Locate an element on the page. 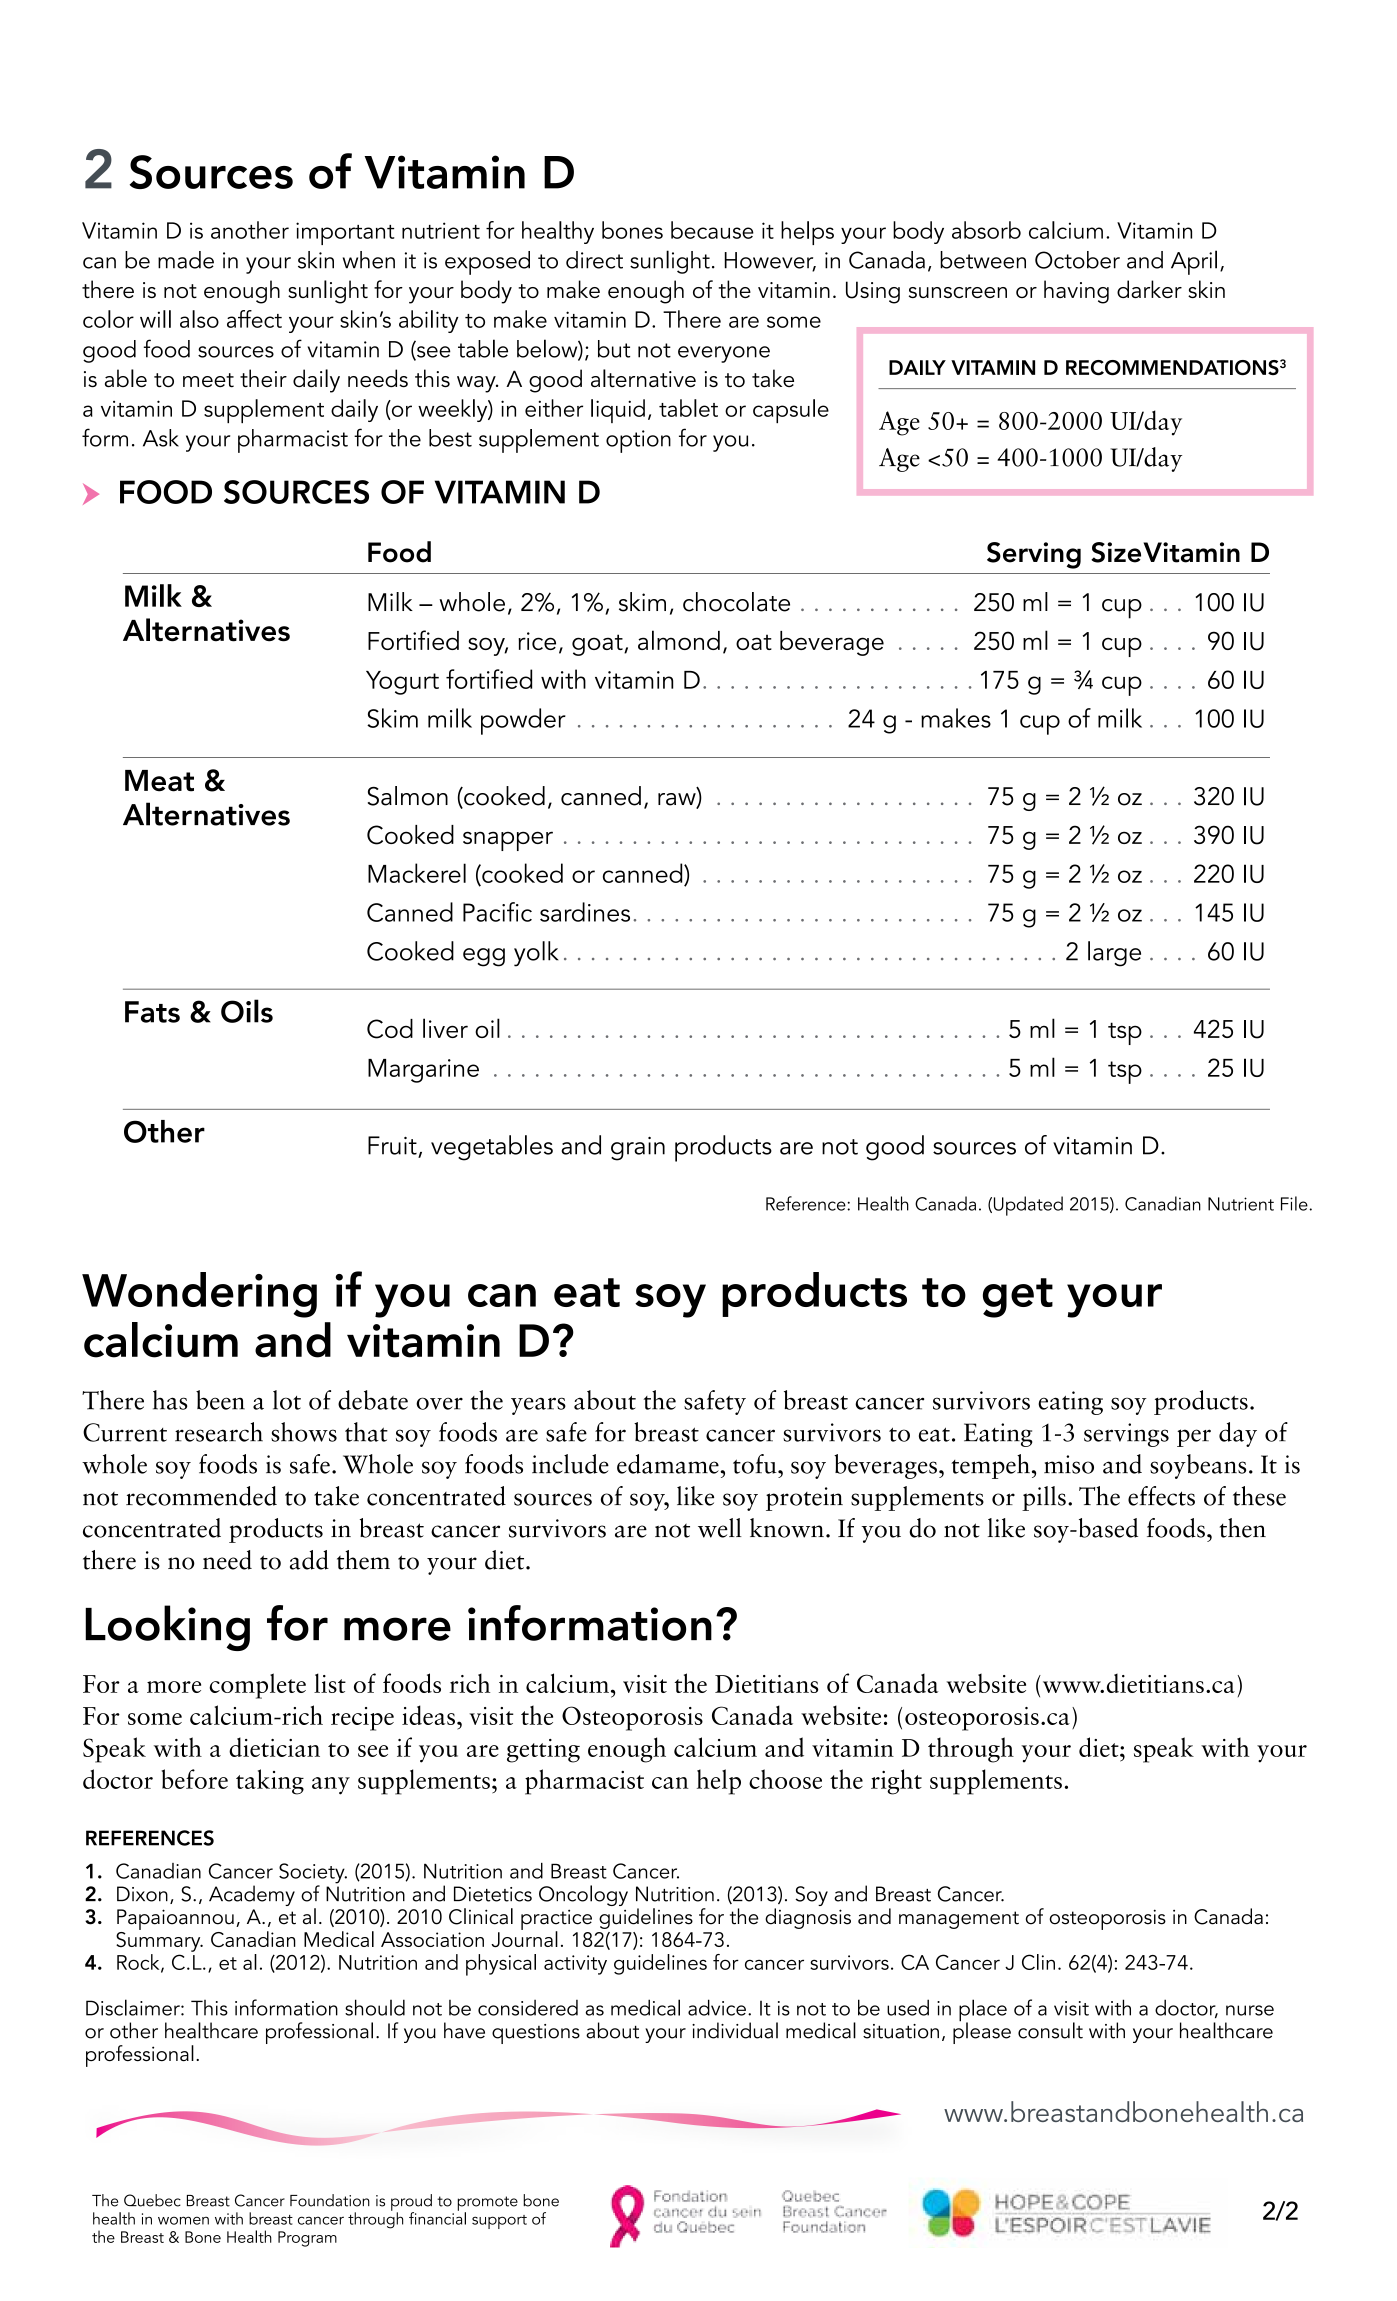 This document has width=1397, height=2301. Pacific is located at coordinates (497, 912).
